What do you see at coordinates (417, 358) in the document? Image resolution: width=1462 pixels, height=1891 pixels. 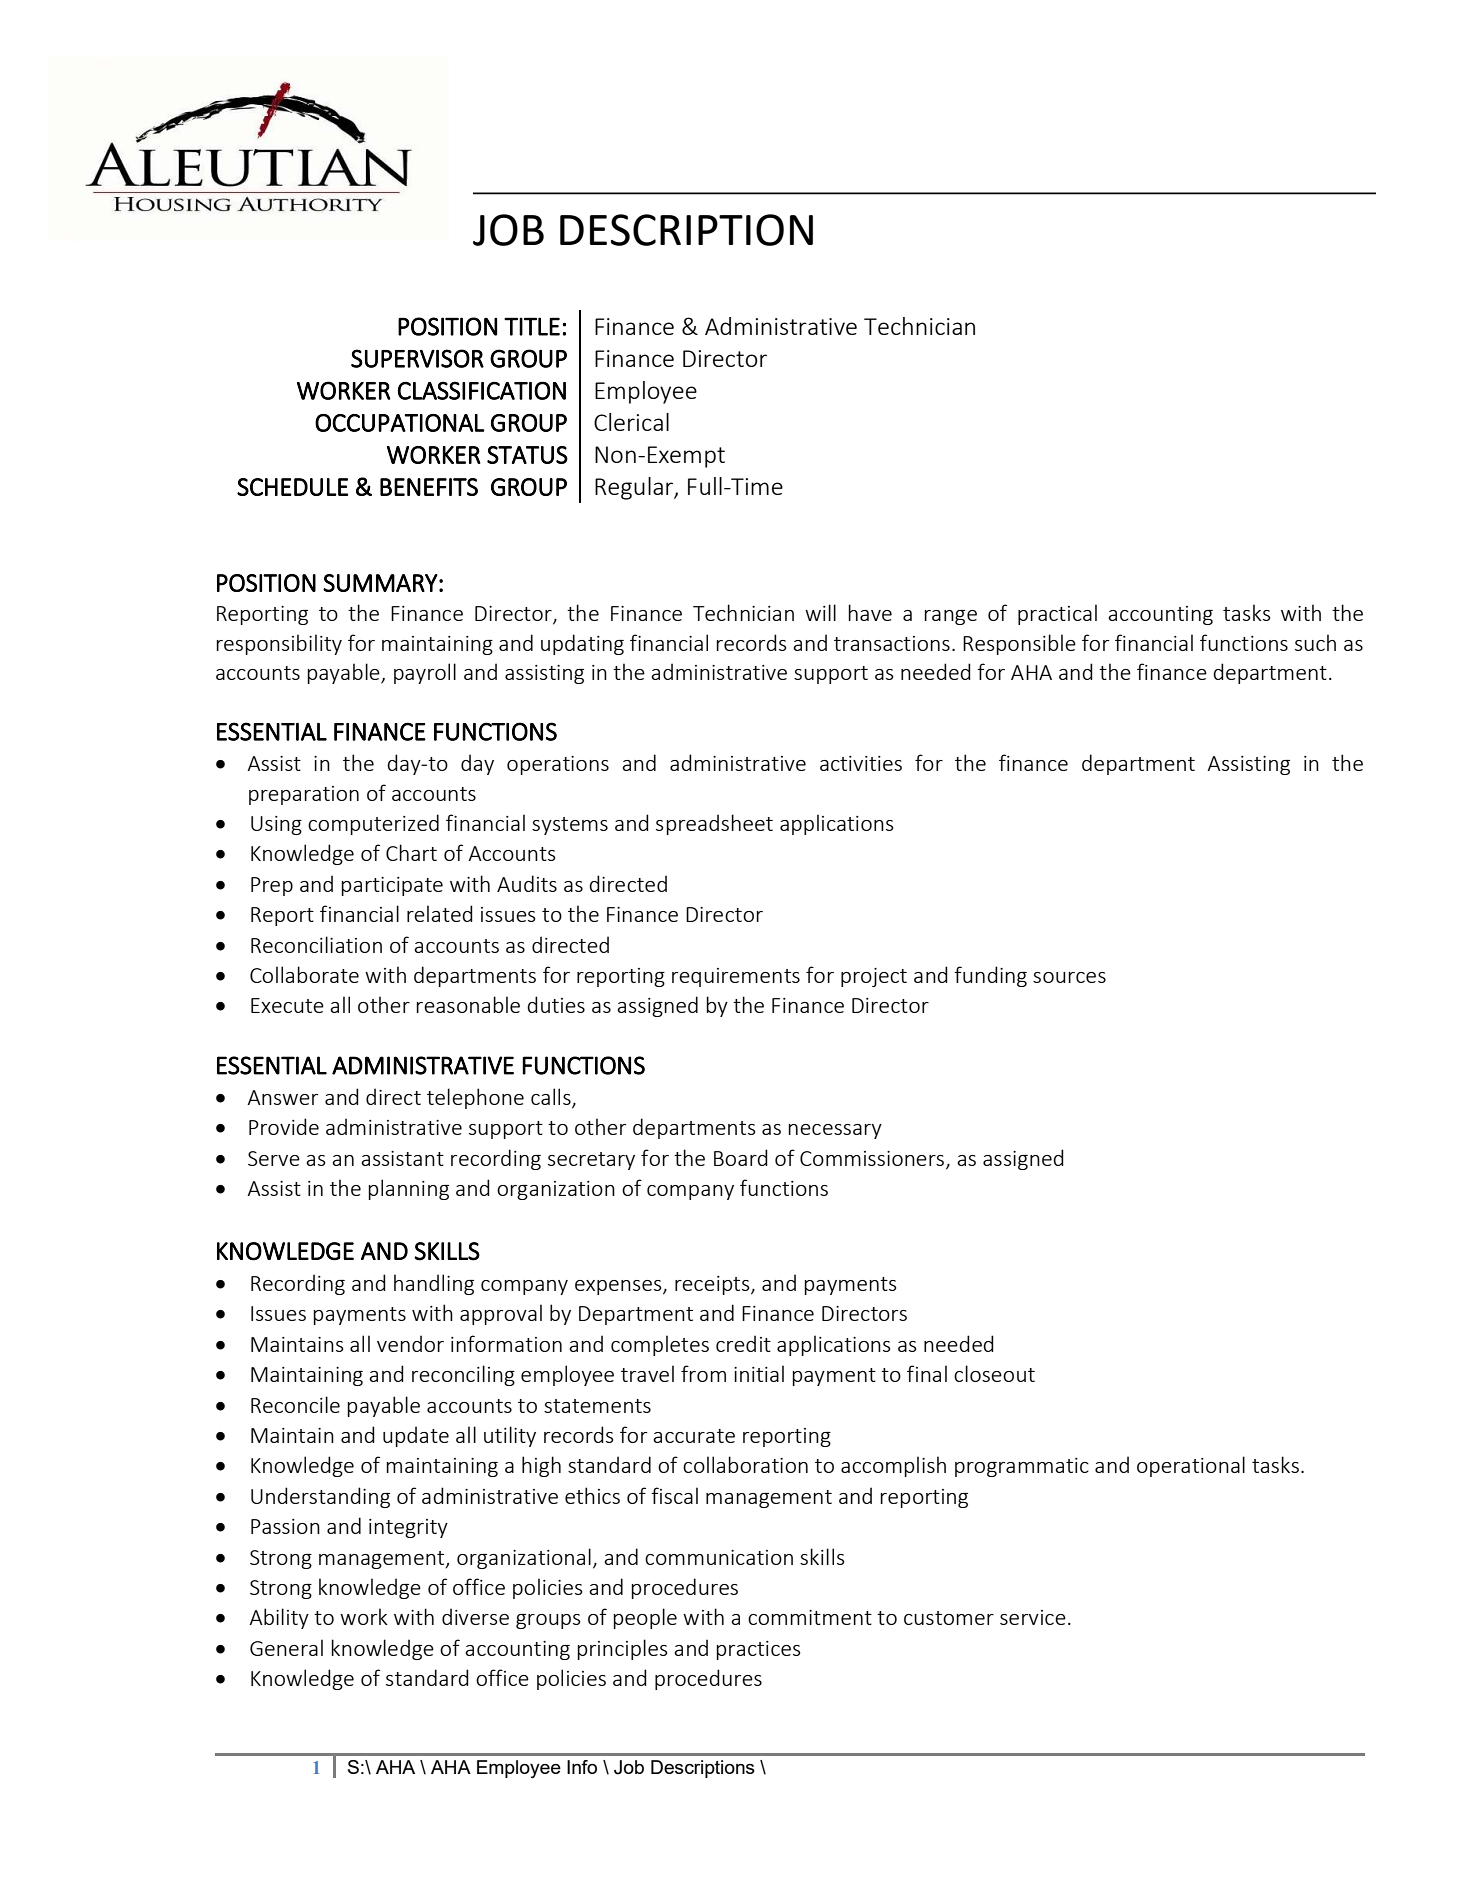 I see `SUPERVISOR` at bounding box center [417, 358].
